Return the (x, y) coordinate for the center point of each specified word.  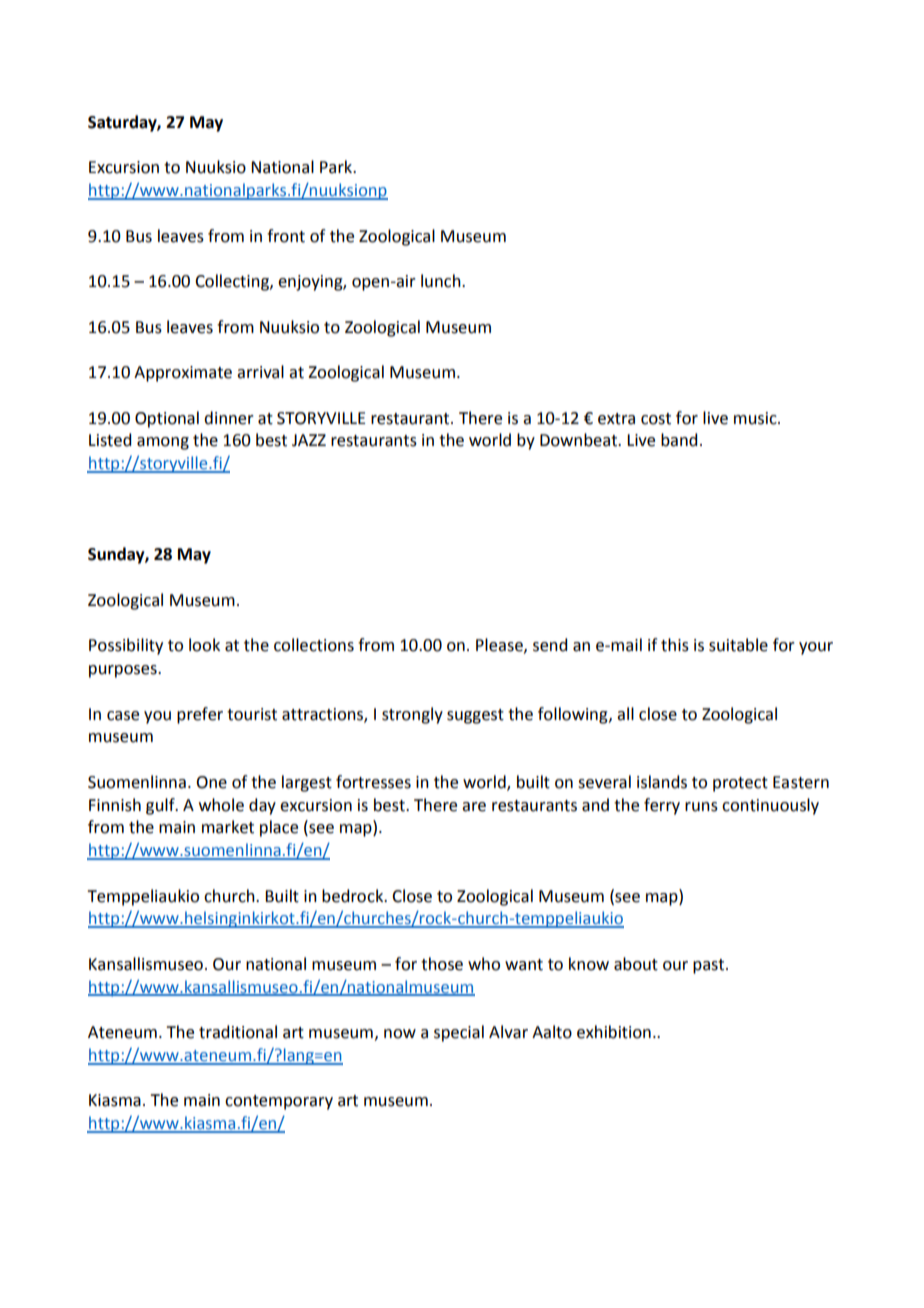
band (679, 440)
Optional (167, 419)
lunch (442, 281)
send (550, 645)
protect (740, 784)
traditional (238, 1032)
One (211, 782)
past (710, 966)
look (204, 645)
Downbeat (579, 440)
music (756, 418)
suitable (738, 645)
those (442, 964)
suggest (475, 716)
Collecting (233, 282)
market (228, 827)
